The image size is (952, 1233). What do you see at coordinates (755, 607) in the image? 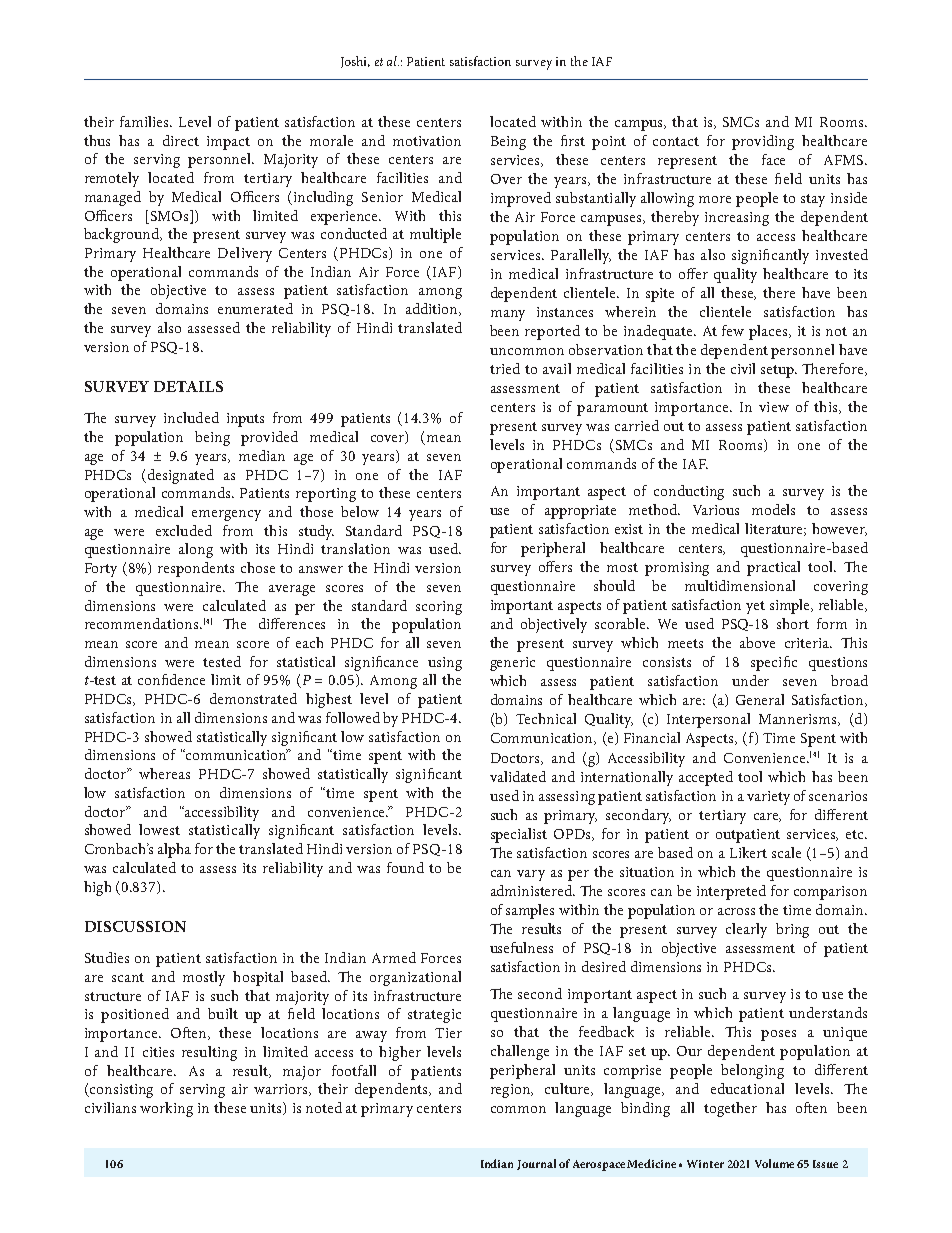
I see `yet` at bounding box center [755, 607].
